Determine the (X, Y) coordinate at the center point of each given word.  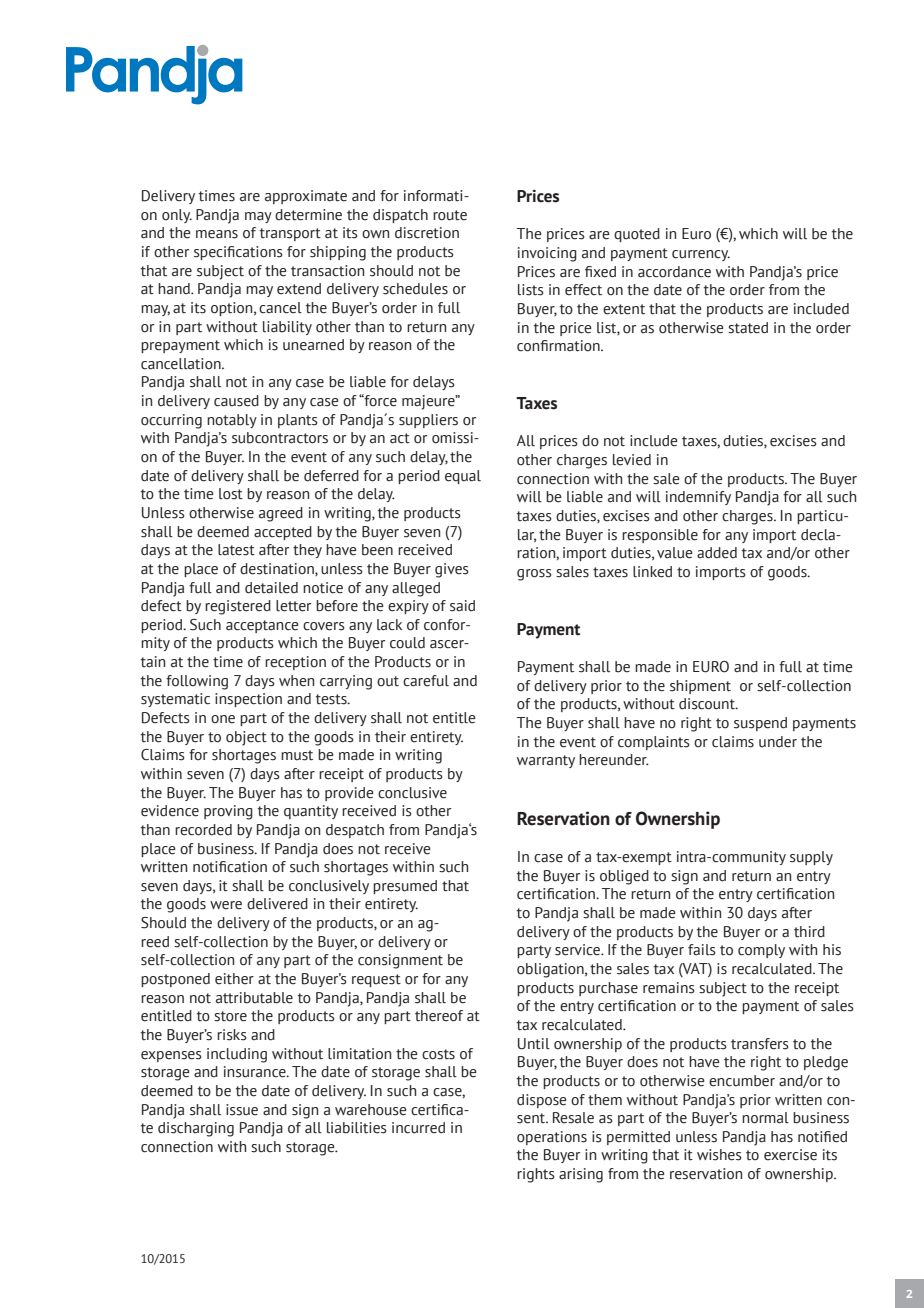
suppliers (428, 421)
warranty (546, 761)
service (578, 950)
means (217, 234)
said (462, 606)
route (450, 215)
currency (701, 255)
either (234, 979)
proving (228, 812)
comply (761, 951)
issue (242, 1110)
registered (238, 607)
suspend (760, 724)
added (717, 553)
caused (236, 401)
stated (748, 328)
